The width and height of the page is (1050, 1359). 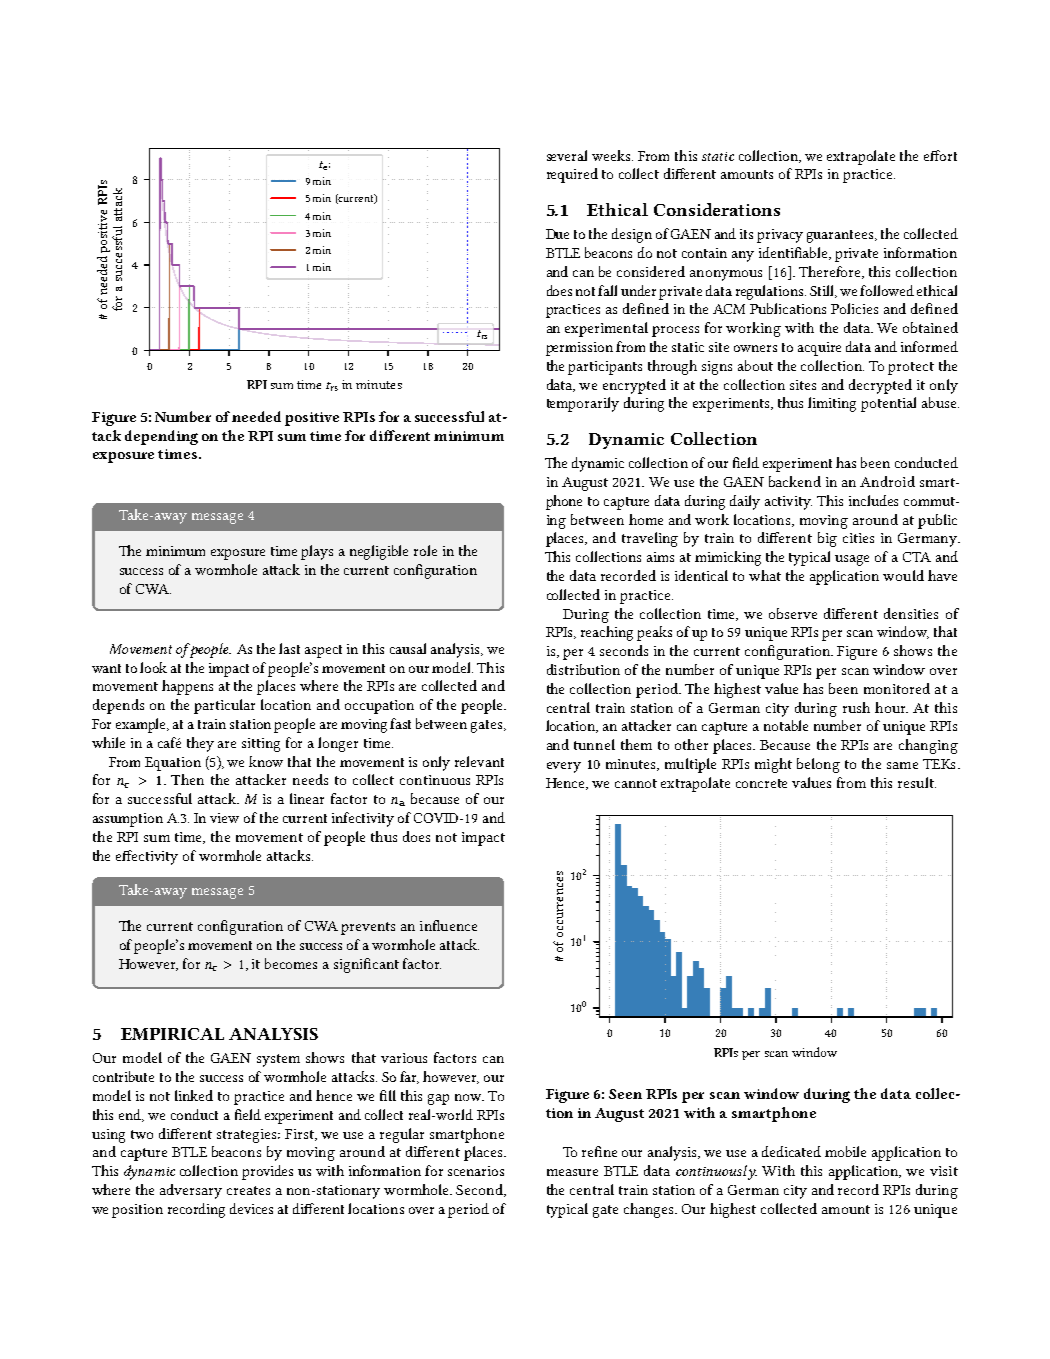 What do you see at coordinates (317, 552) in the page?
I see `plays` at bounding box center [317, 552].
